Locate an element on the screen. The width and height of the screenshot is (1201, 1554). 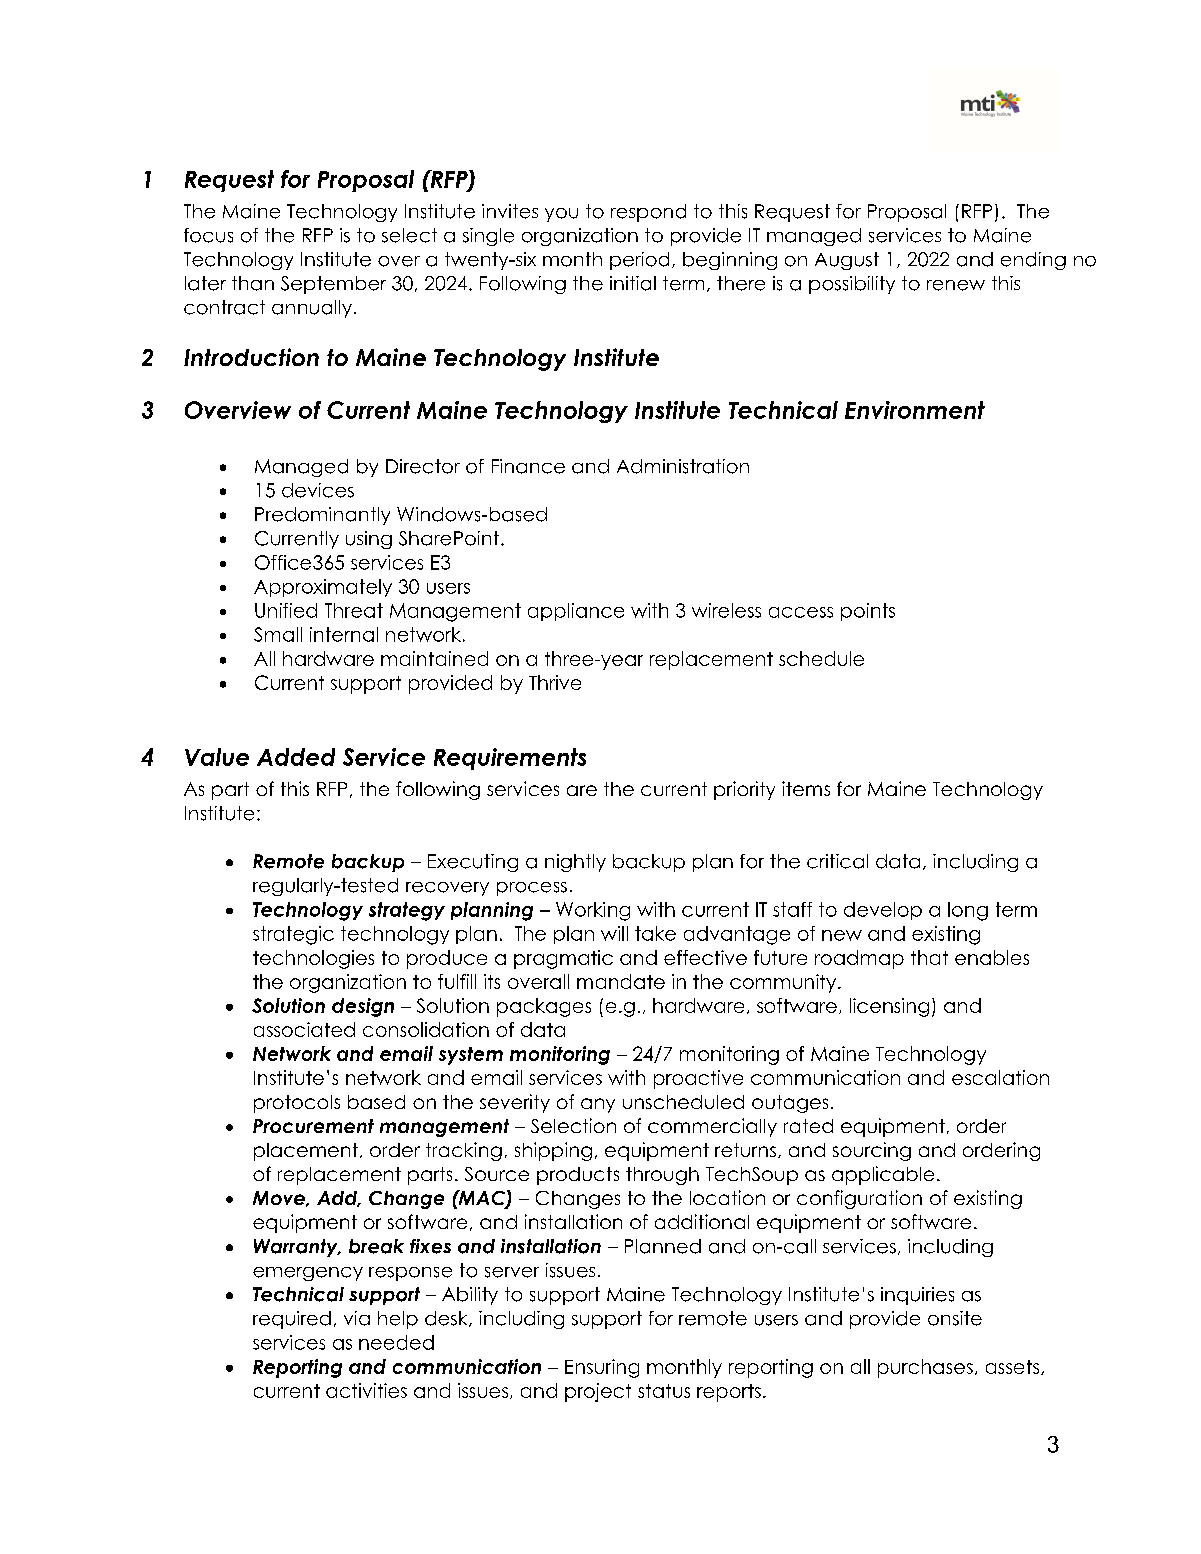
period is located at coordinates (639, 261).
